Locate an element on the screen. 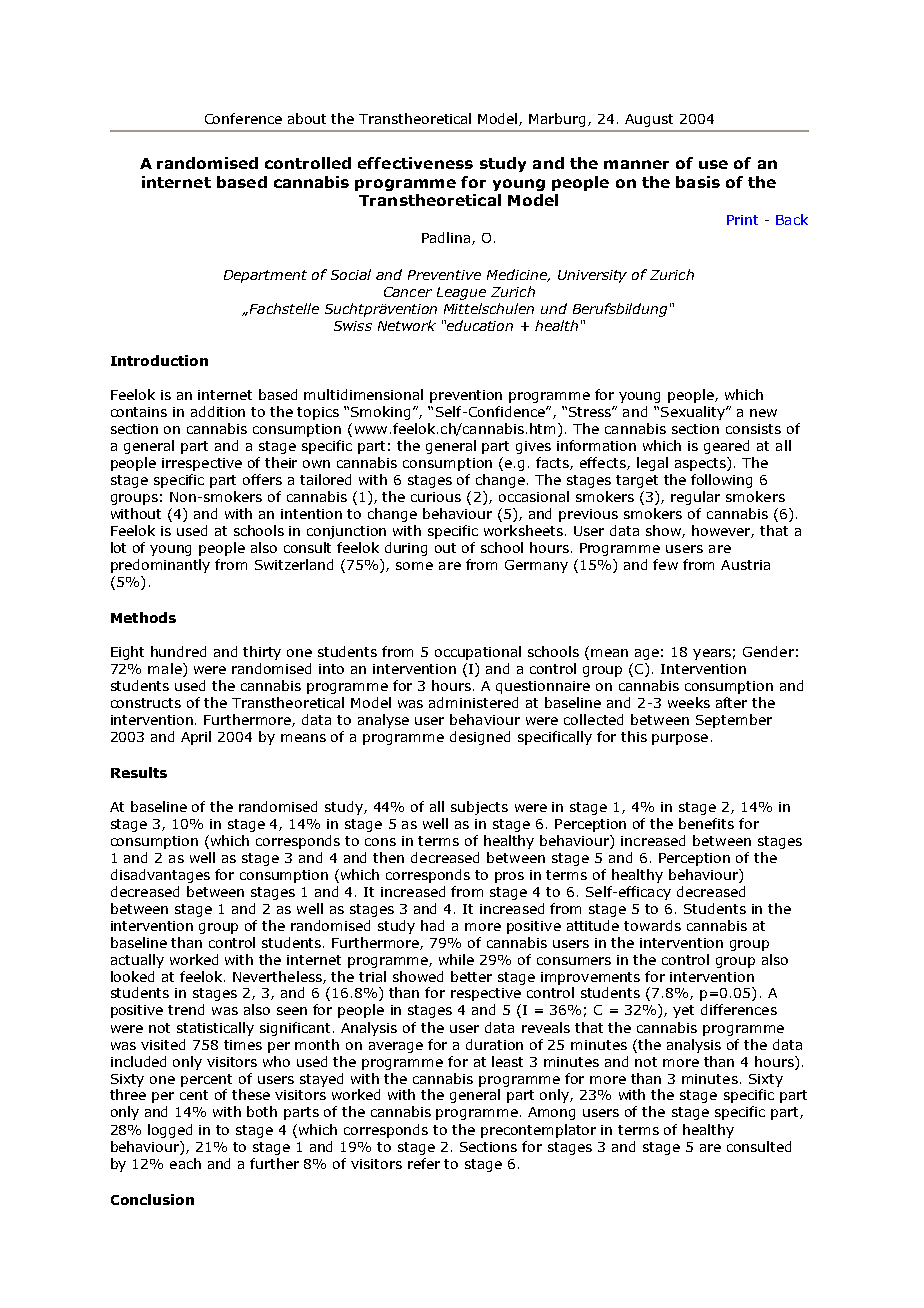 The height and width of the screenshot is (1308, 924). basis is located at coordinates (698, 182).
